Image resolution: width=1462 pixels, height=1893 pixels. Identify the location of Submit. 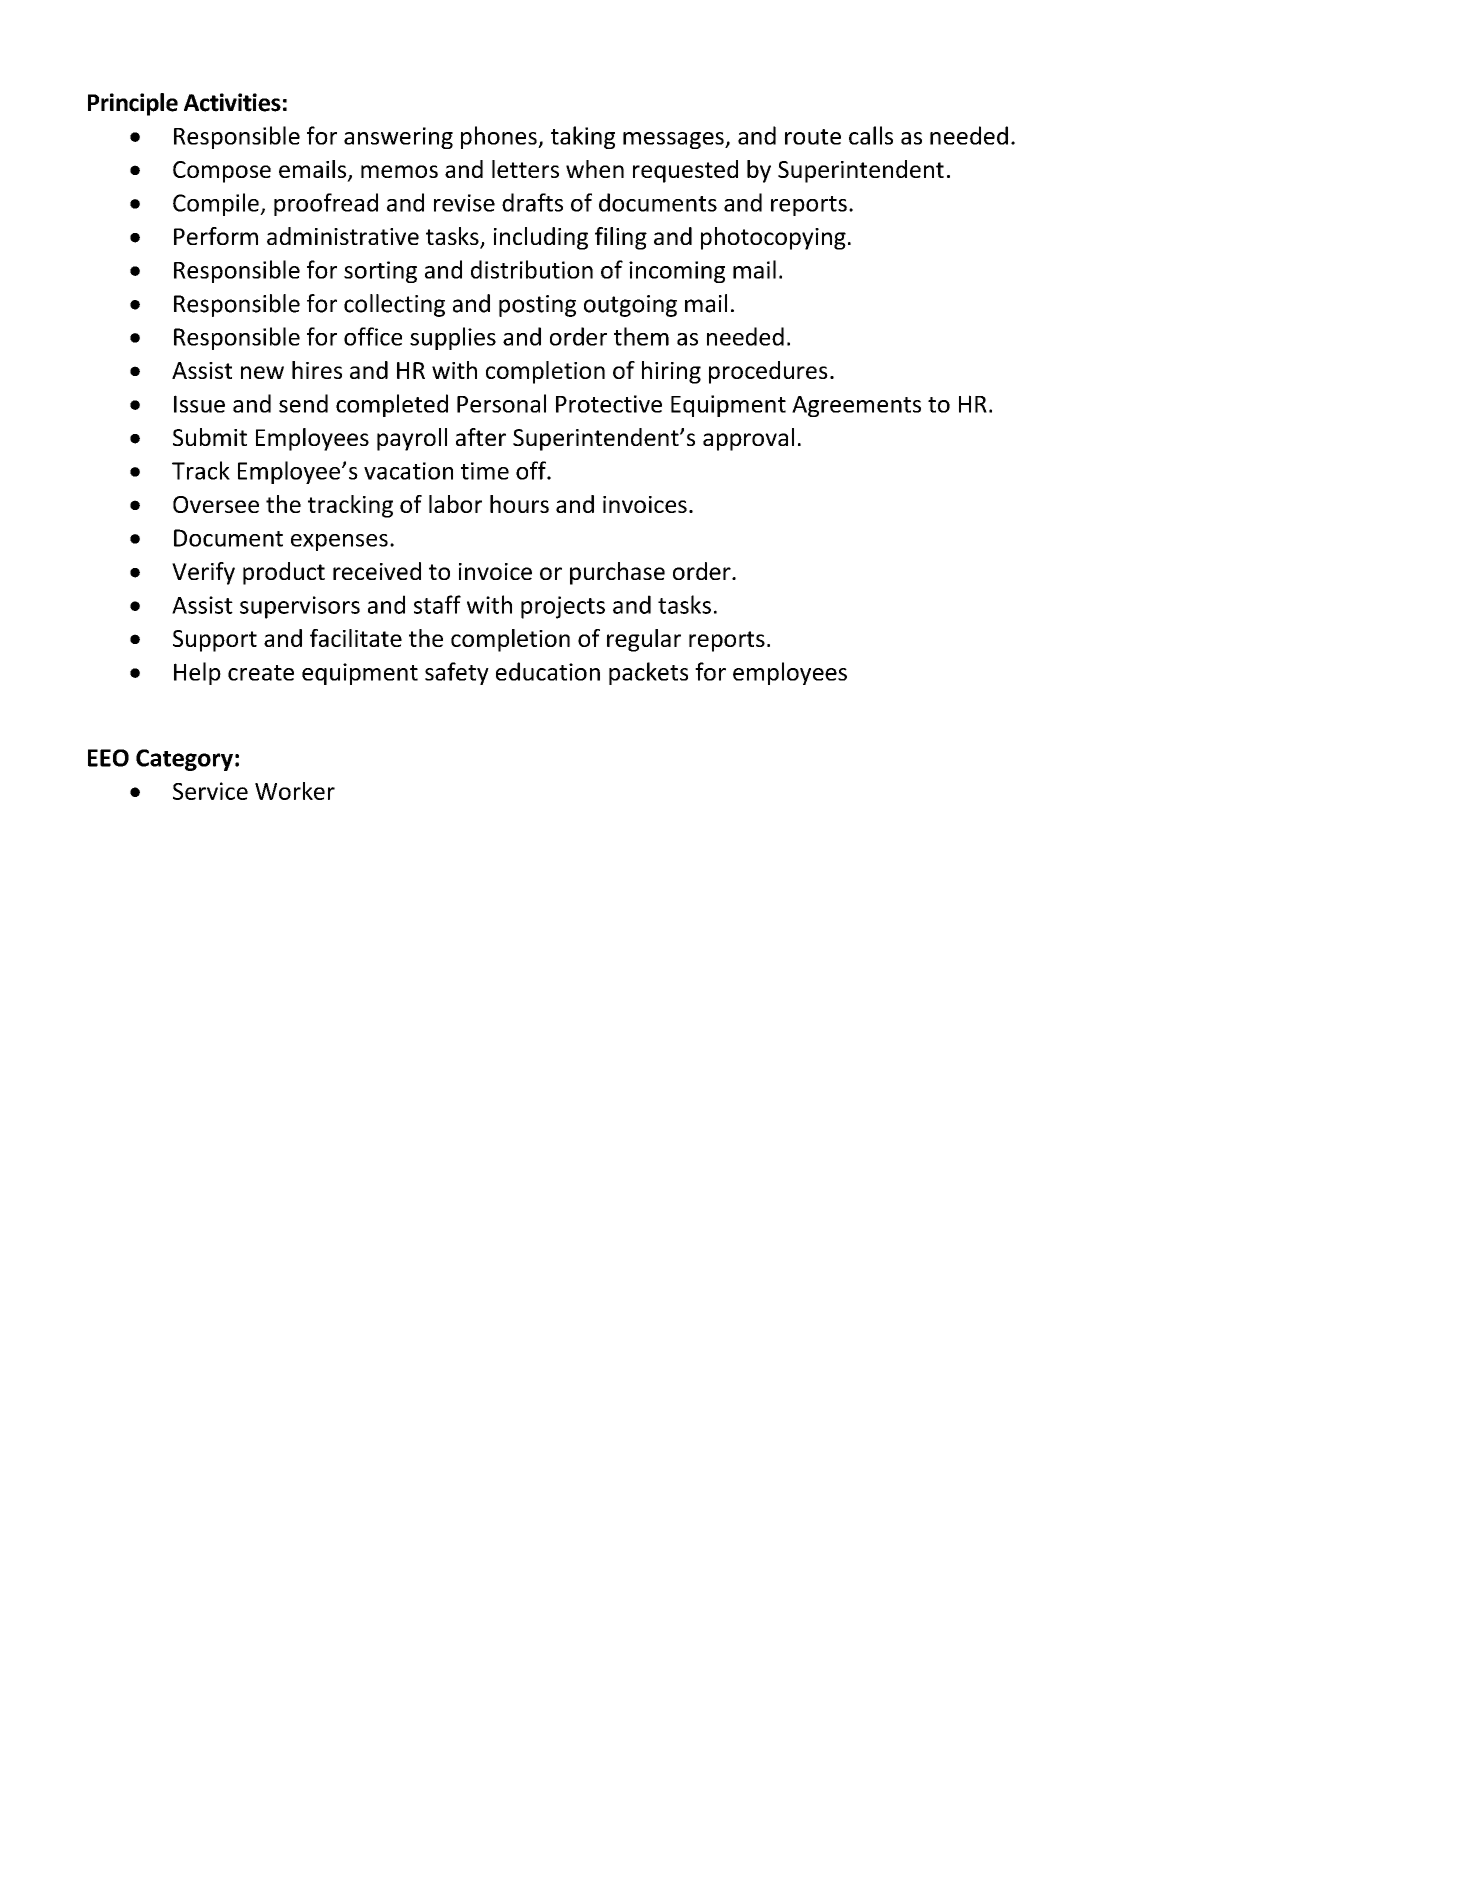
(210, 437).
